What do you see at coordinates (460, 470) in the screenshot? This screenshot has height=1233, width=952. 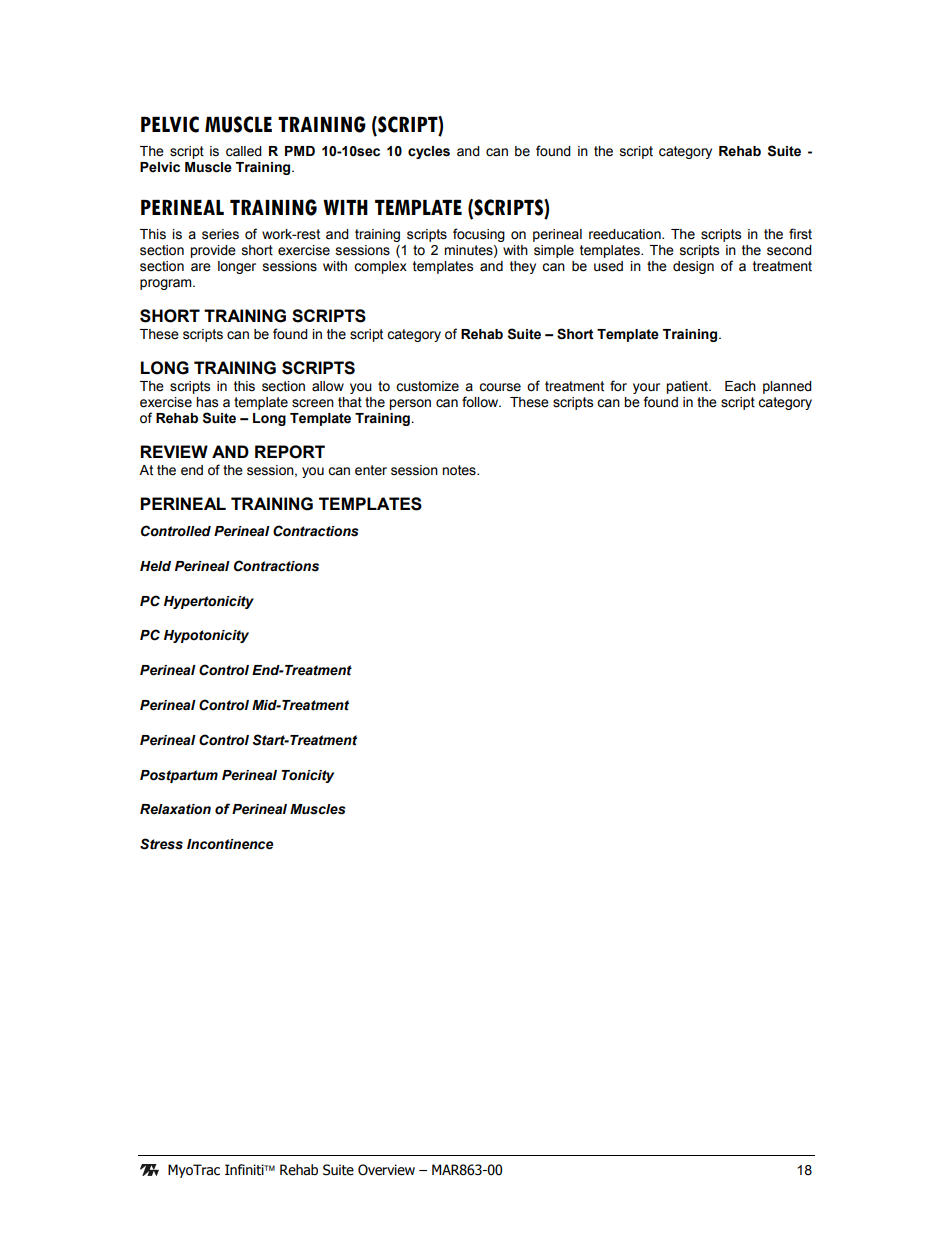 I see `notes` at bounding box center [460, 470].
